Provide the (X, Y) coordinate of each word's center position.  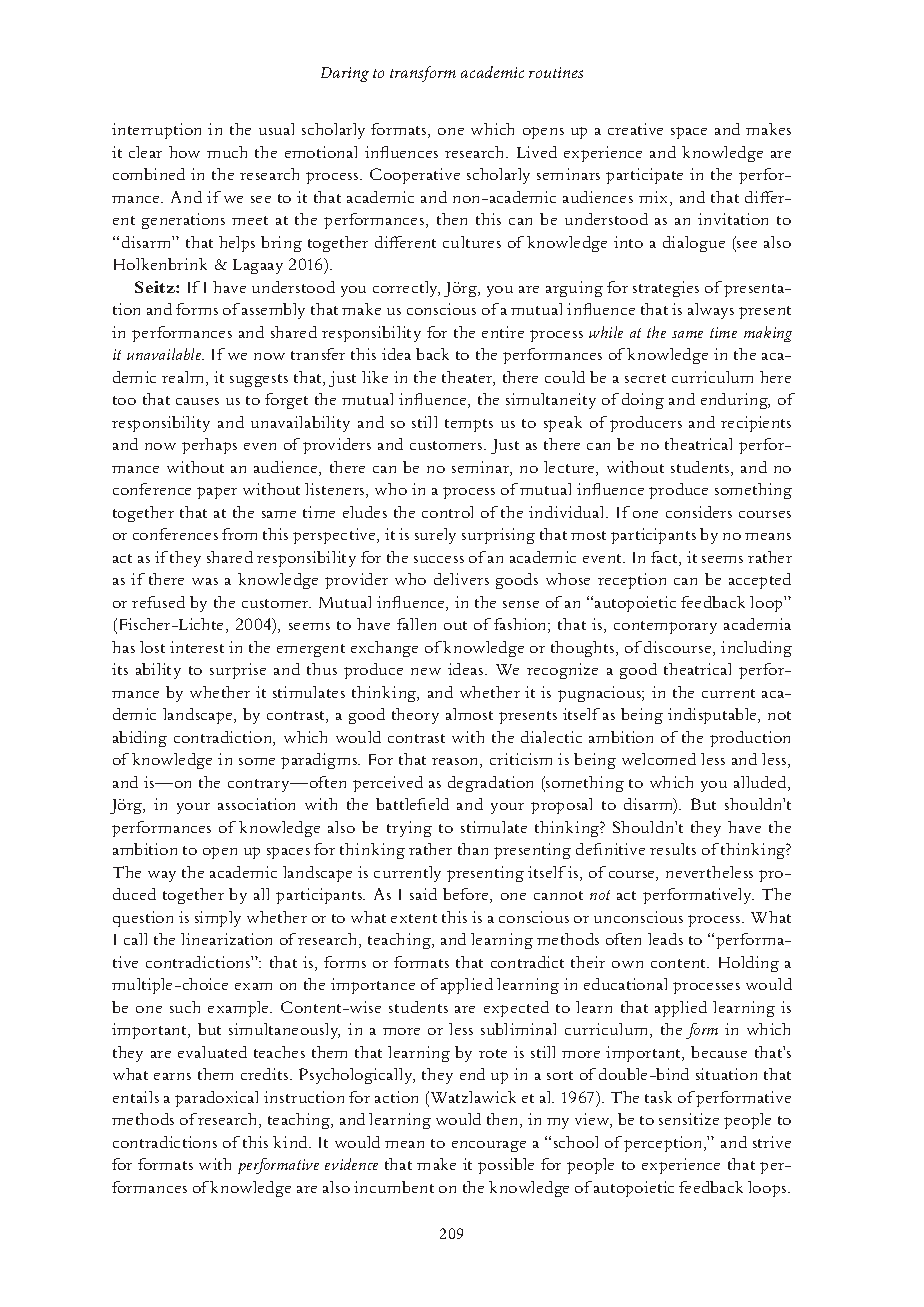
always (711, 311)
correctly (406, 289)
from (239, 534)
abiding (140, 739)
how (184, 152)
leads (665, 939)
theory (415, 716)
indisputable (713, 716)
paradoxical (216, 1099)
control (447, 512)
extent (414, 918)
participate (644, 176)
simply (218, 919)
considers (699, 512)
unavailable (165, 354)
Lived (537, 152)
